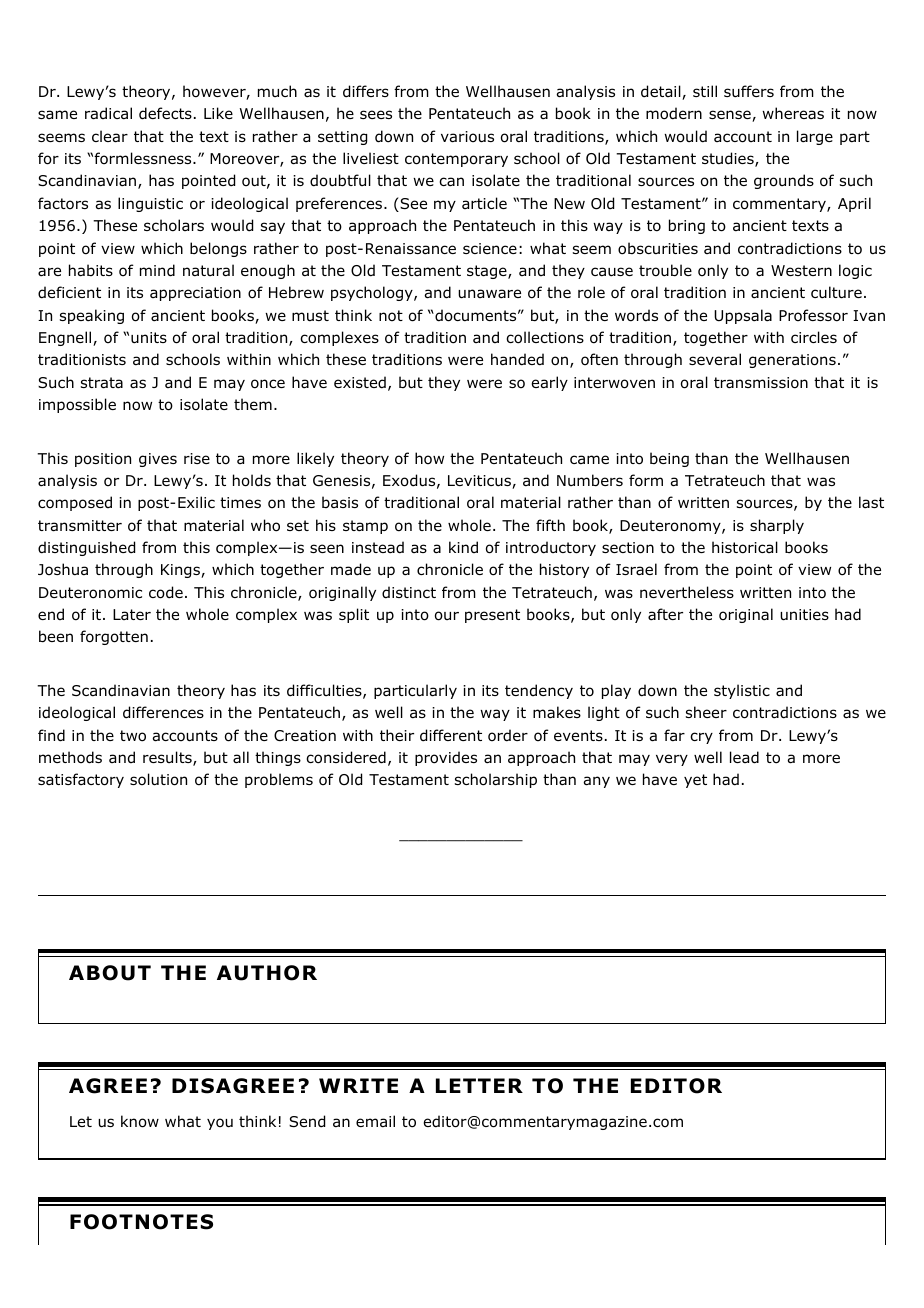  I want to click on various, so click(467, 137).
